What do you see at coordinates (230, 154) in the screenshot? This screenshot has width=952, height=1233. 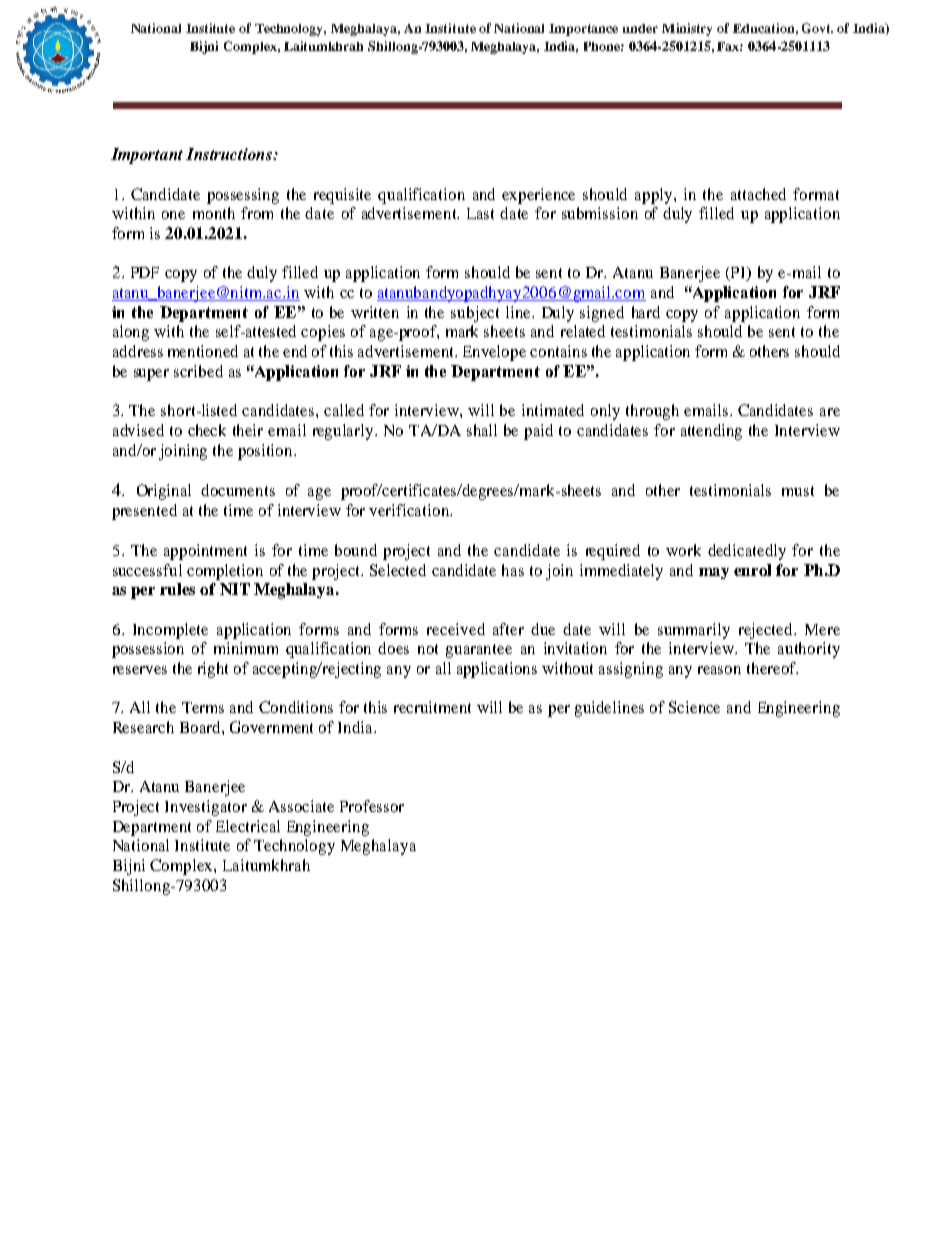 I see `Instructions` at bounding box center [230, 154].
